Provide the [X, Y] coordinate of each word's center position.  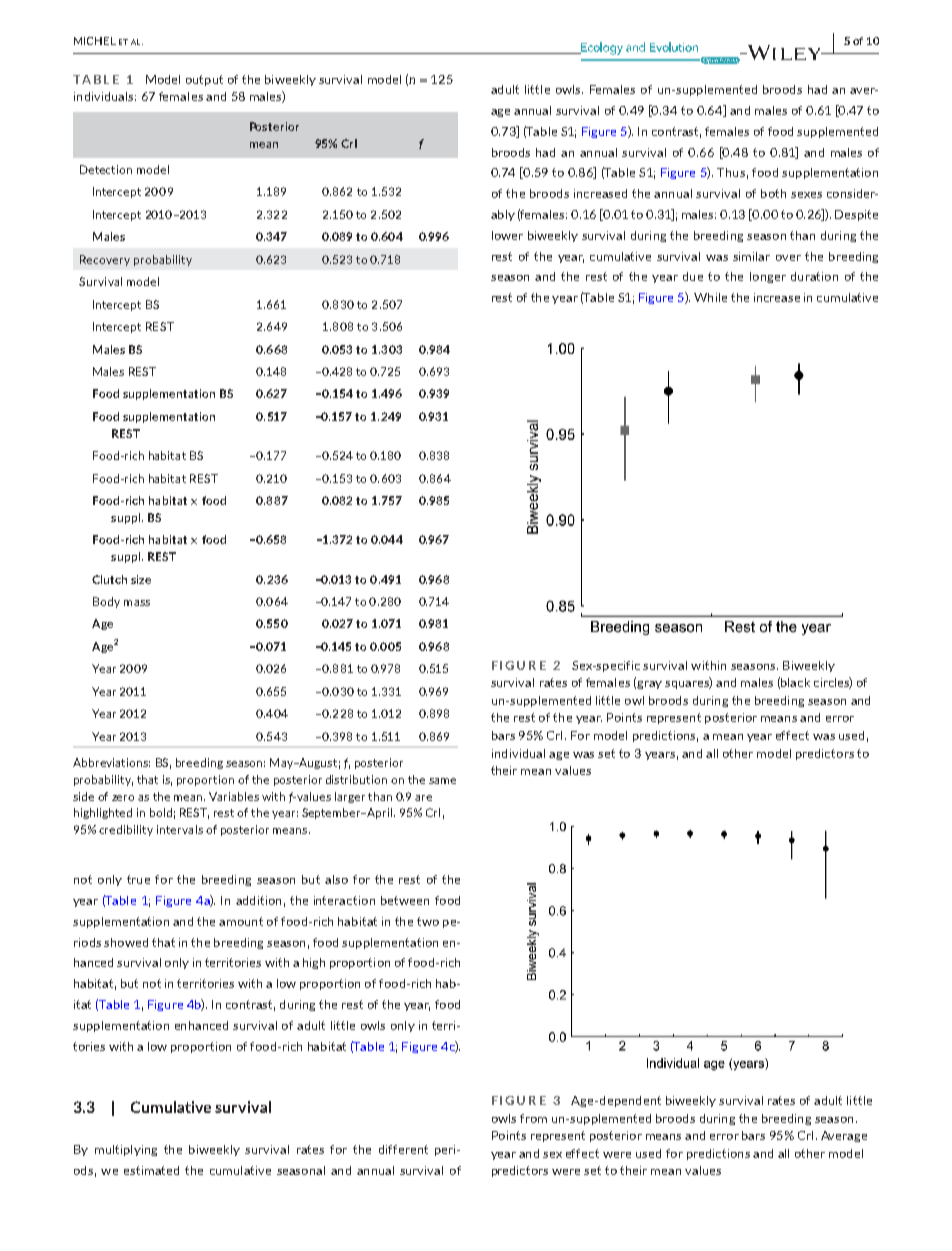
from [533, 1118]
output [204, 80]
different [403, 1149]
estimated [151, 1170]
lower [507, 235]
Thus [731, 172]
